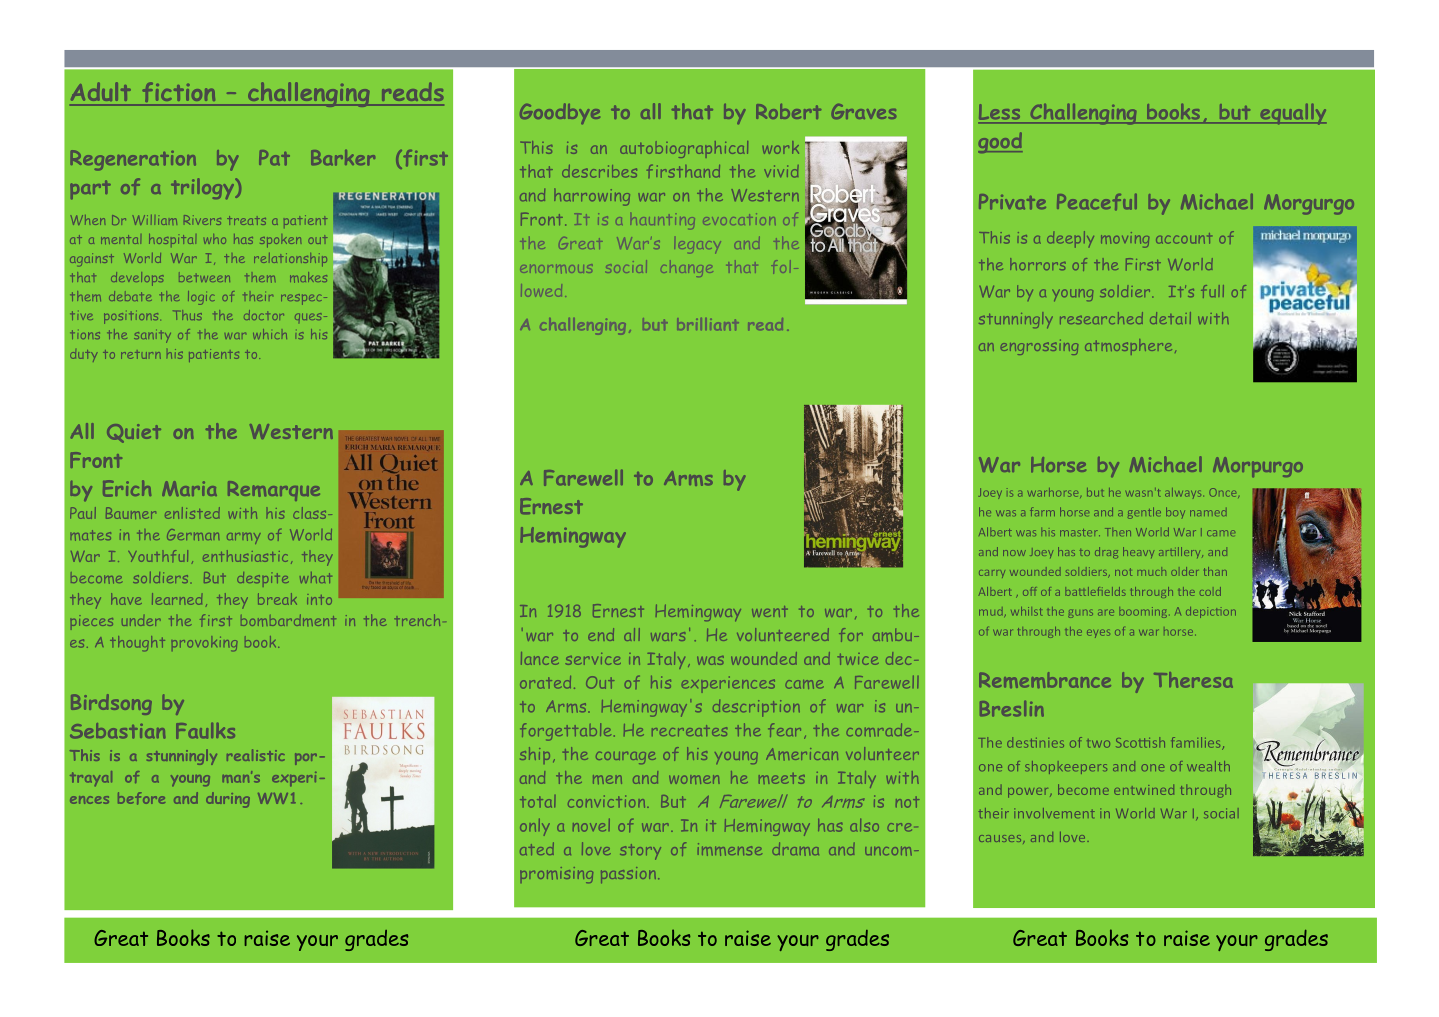  Describe the element at coordinates (788, 111) in the page. I see `Robert` at that location.
